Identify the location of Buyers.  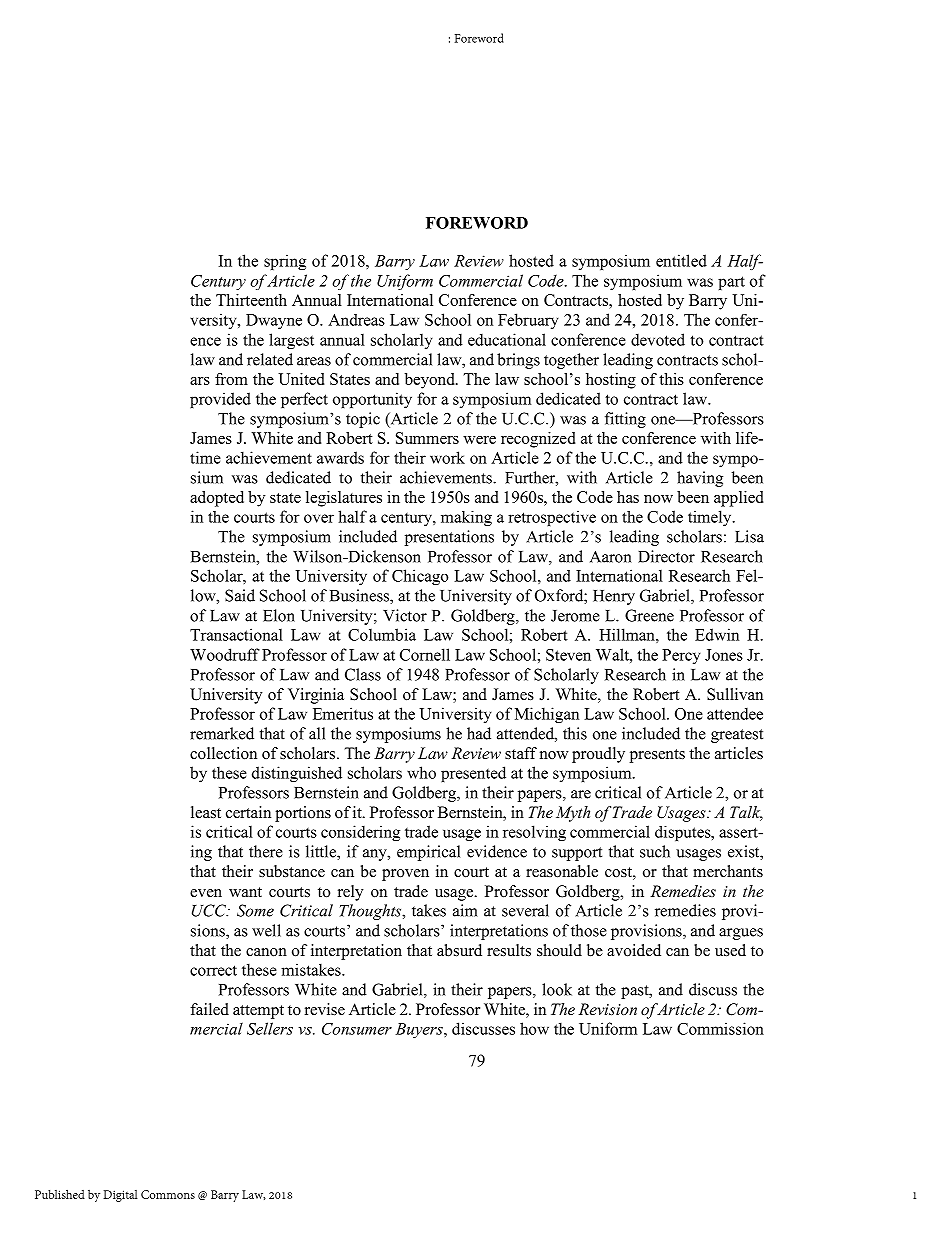
(420, 1030).
